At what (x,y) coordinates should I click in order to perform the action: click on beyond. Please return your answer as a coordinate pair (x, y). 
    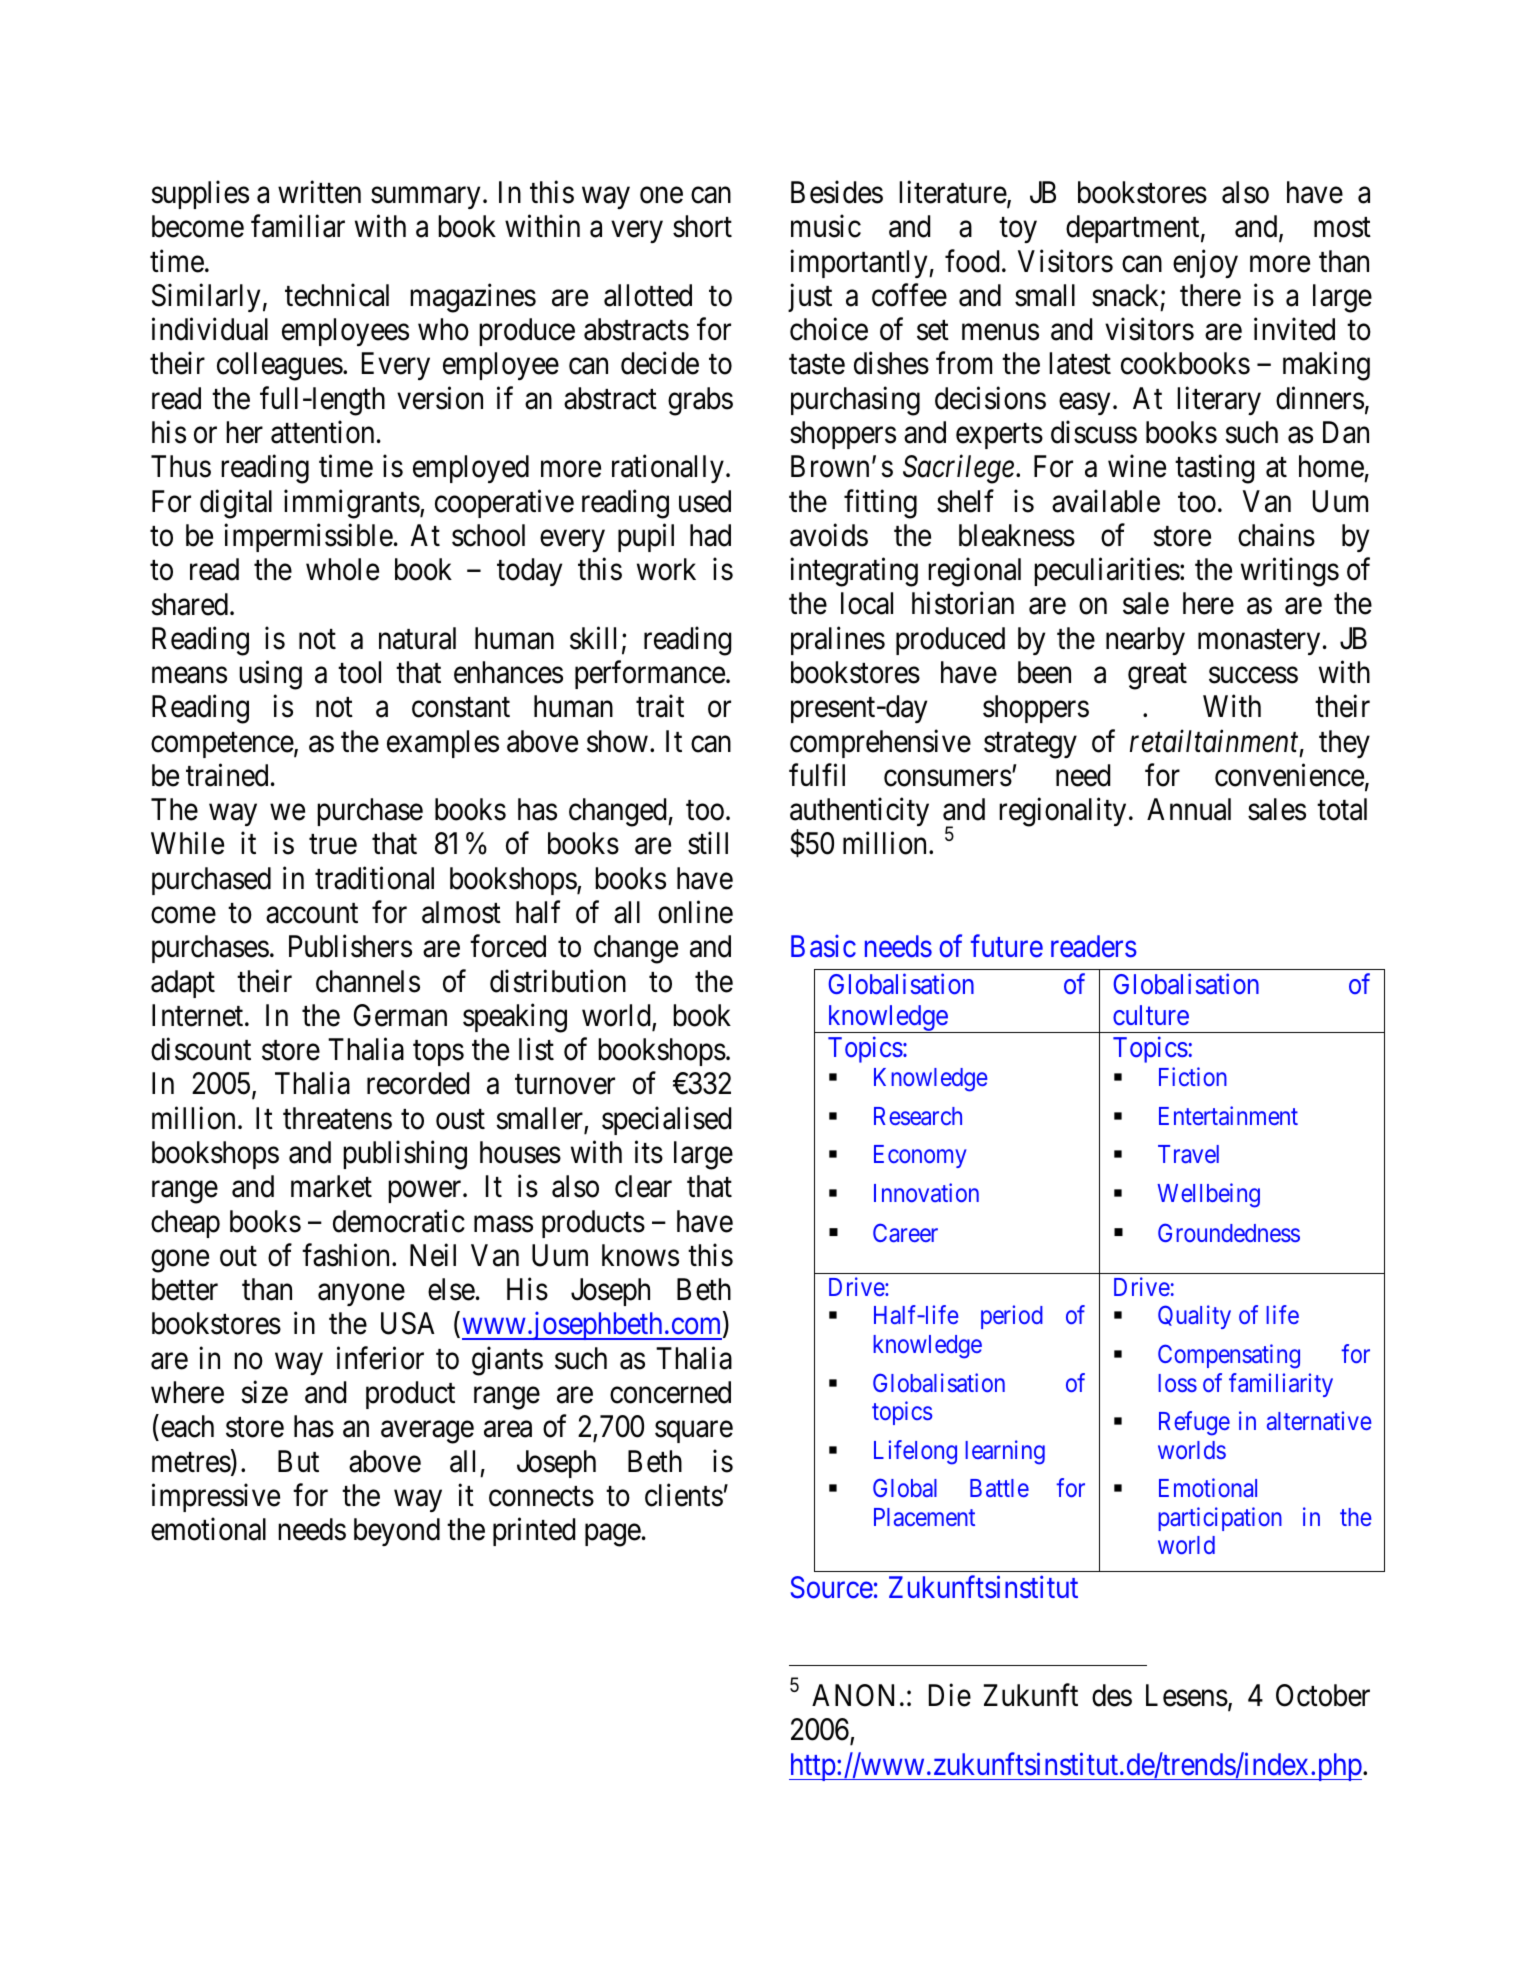
    Looking at the image, I should click on (397, 1532).
